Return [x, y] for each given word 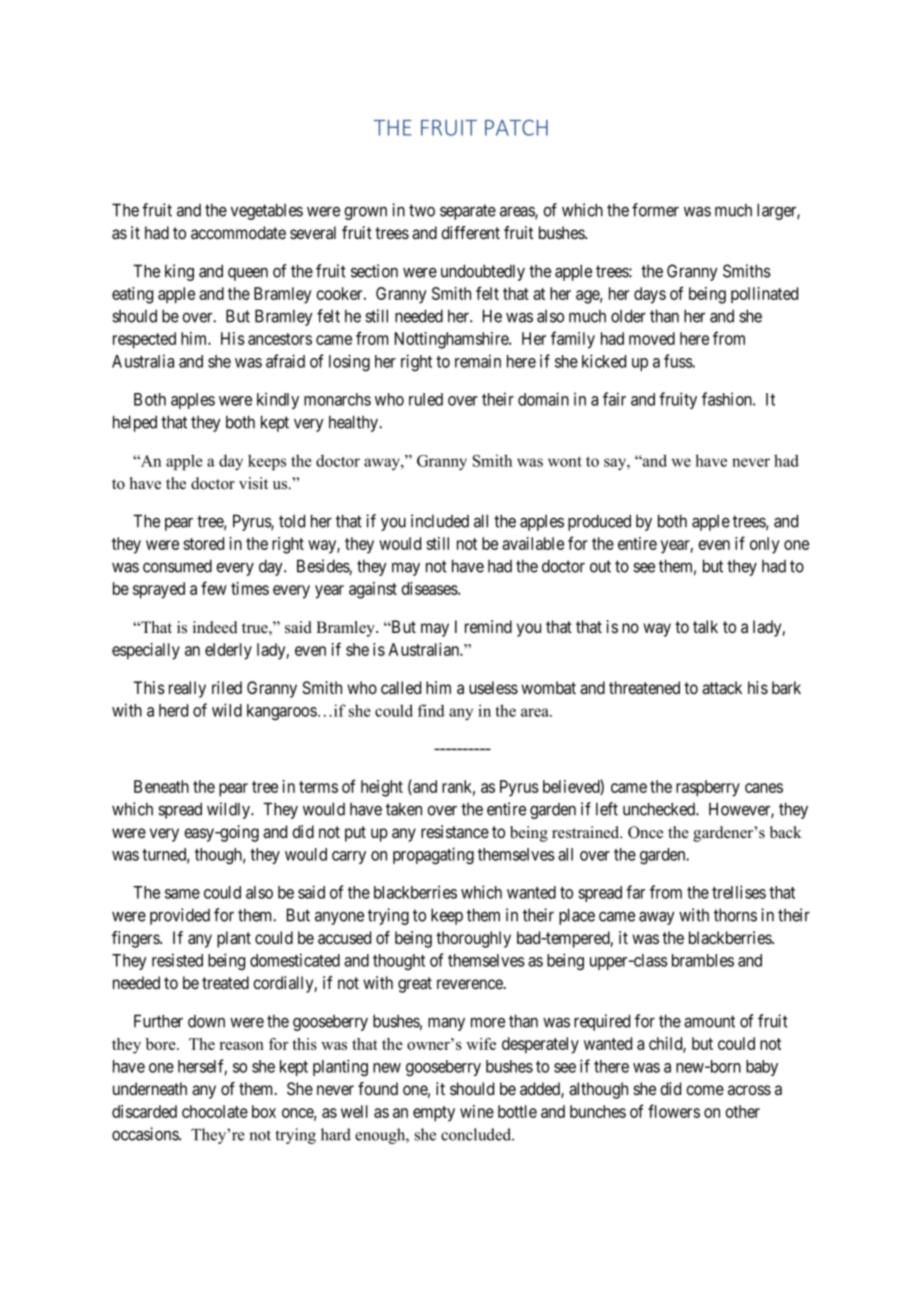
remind [488, 626]
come [705, 1090]
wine [477, 1111]
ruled [426, 399]
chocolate [215, 1111]
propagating [433, 855]
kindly [278, 400]
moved [652, 338]
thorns [735, 915]
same [182, 894]
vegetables [267, 211]
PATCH [516, 127]
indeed [215, 627]
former [655, 210]
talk [705, 627]
